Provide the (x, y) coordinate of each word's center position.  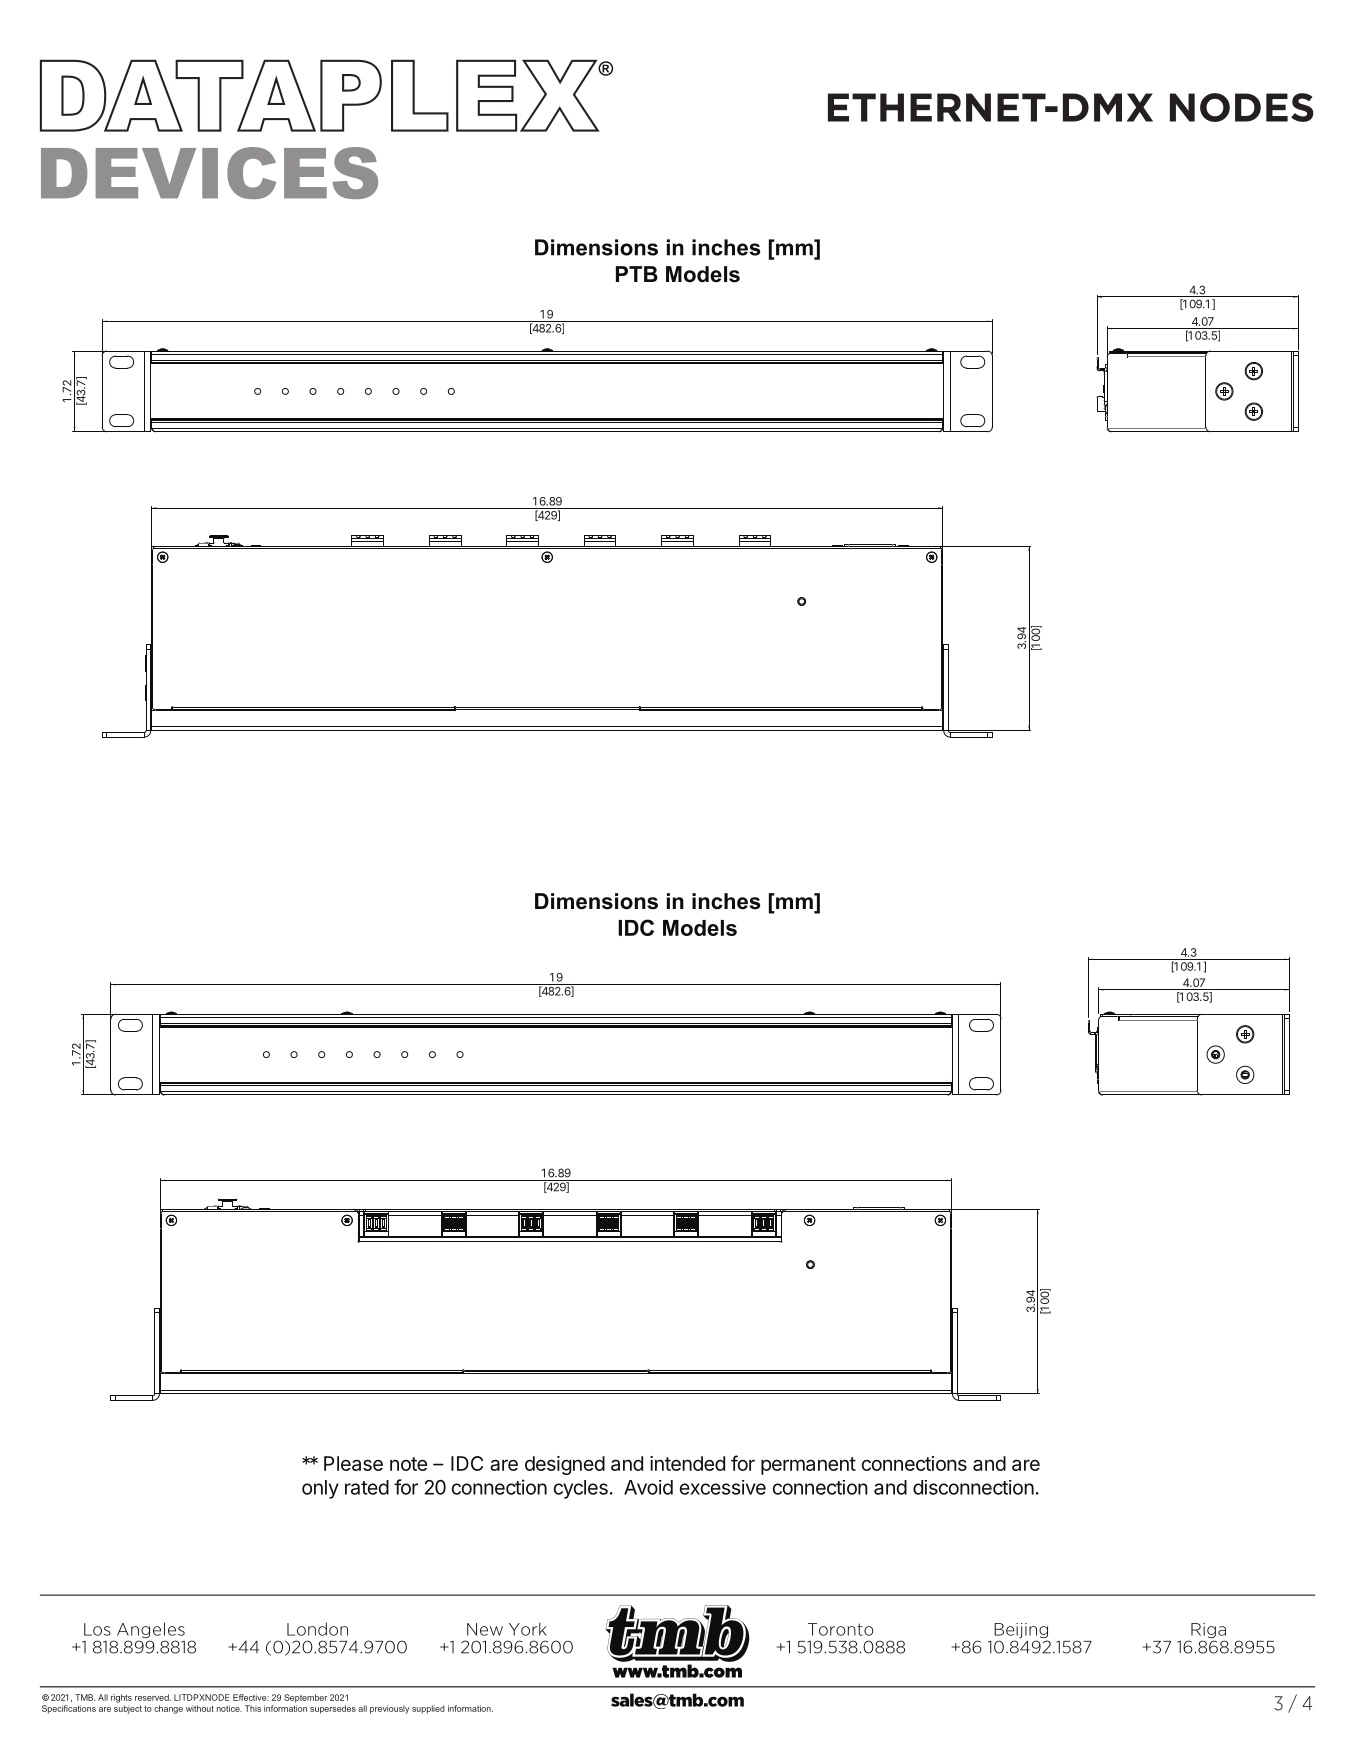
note (408, 1464)
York (528, 1629)
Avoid (648, 1487)
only (320, 1489)
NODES (1242, 107)
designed (565, 1465)
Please (353, 1463)
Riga (1208, 1632)
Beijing (1021, 1632)
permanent (808, 1466)
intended (687, 1463)
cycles (581, 1489)
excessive (723, 1487)
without (200, 1708)
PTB (637, 274)
